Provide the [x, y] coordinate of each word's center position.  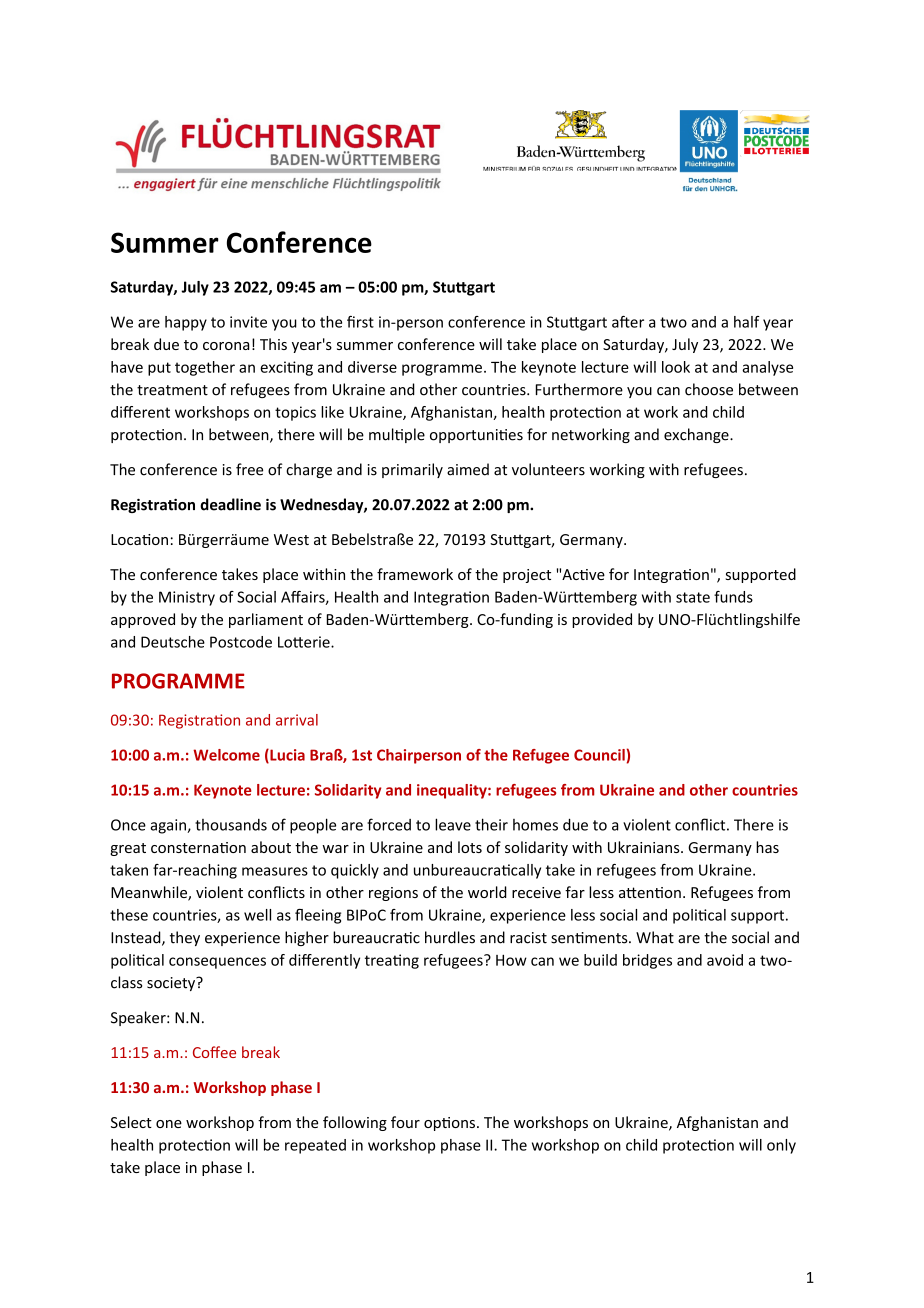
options [451, 1124]
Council [599, 755]
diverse [372, 367]
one [169, 1124]
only [781, 1146]
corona [226, 346]
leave [453, 824]
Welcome [226, 755]
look [676, 367]
